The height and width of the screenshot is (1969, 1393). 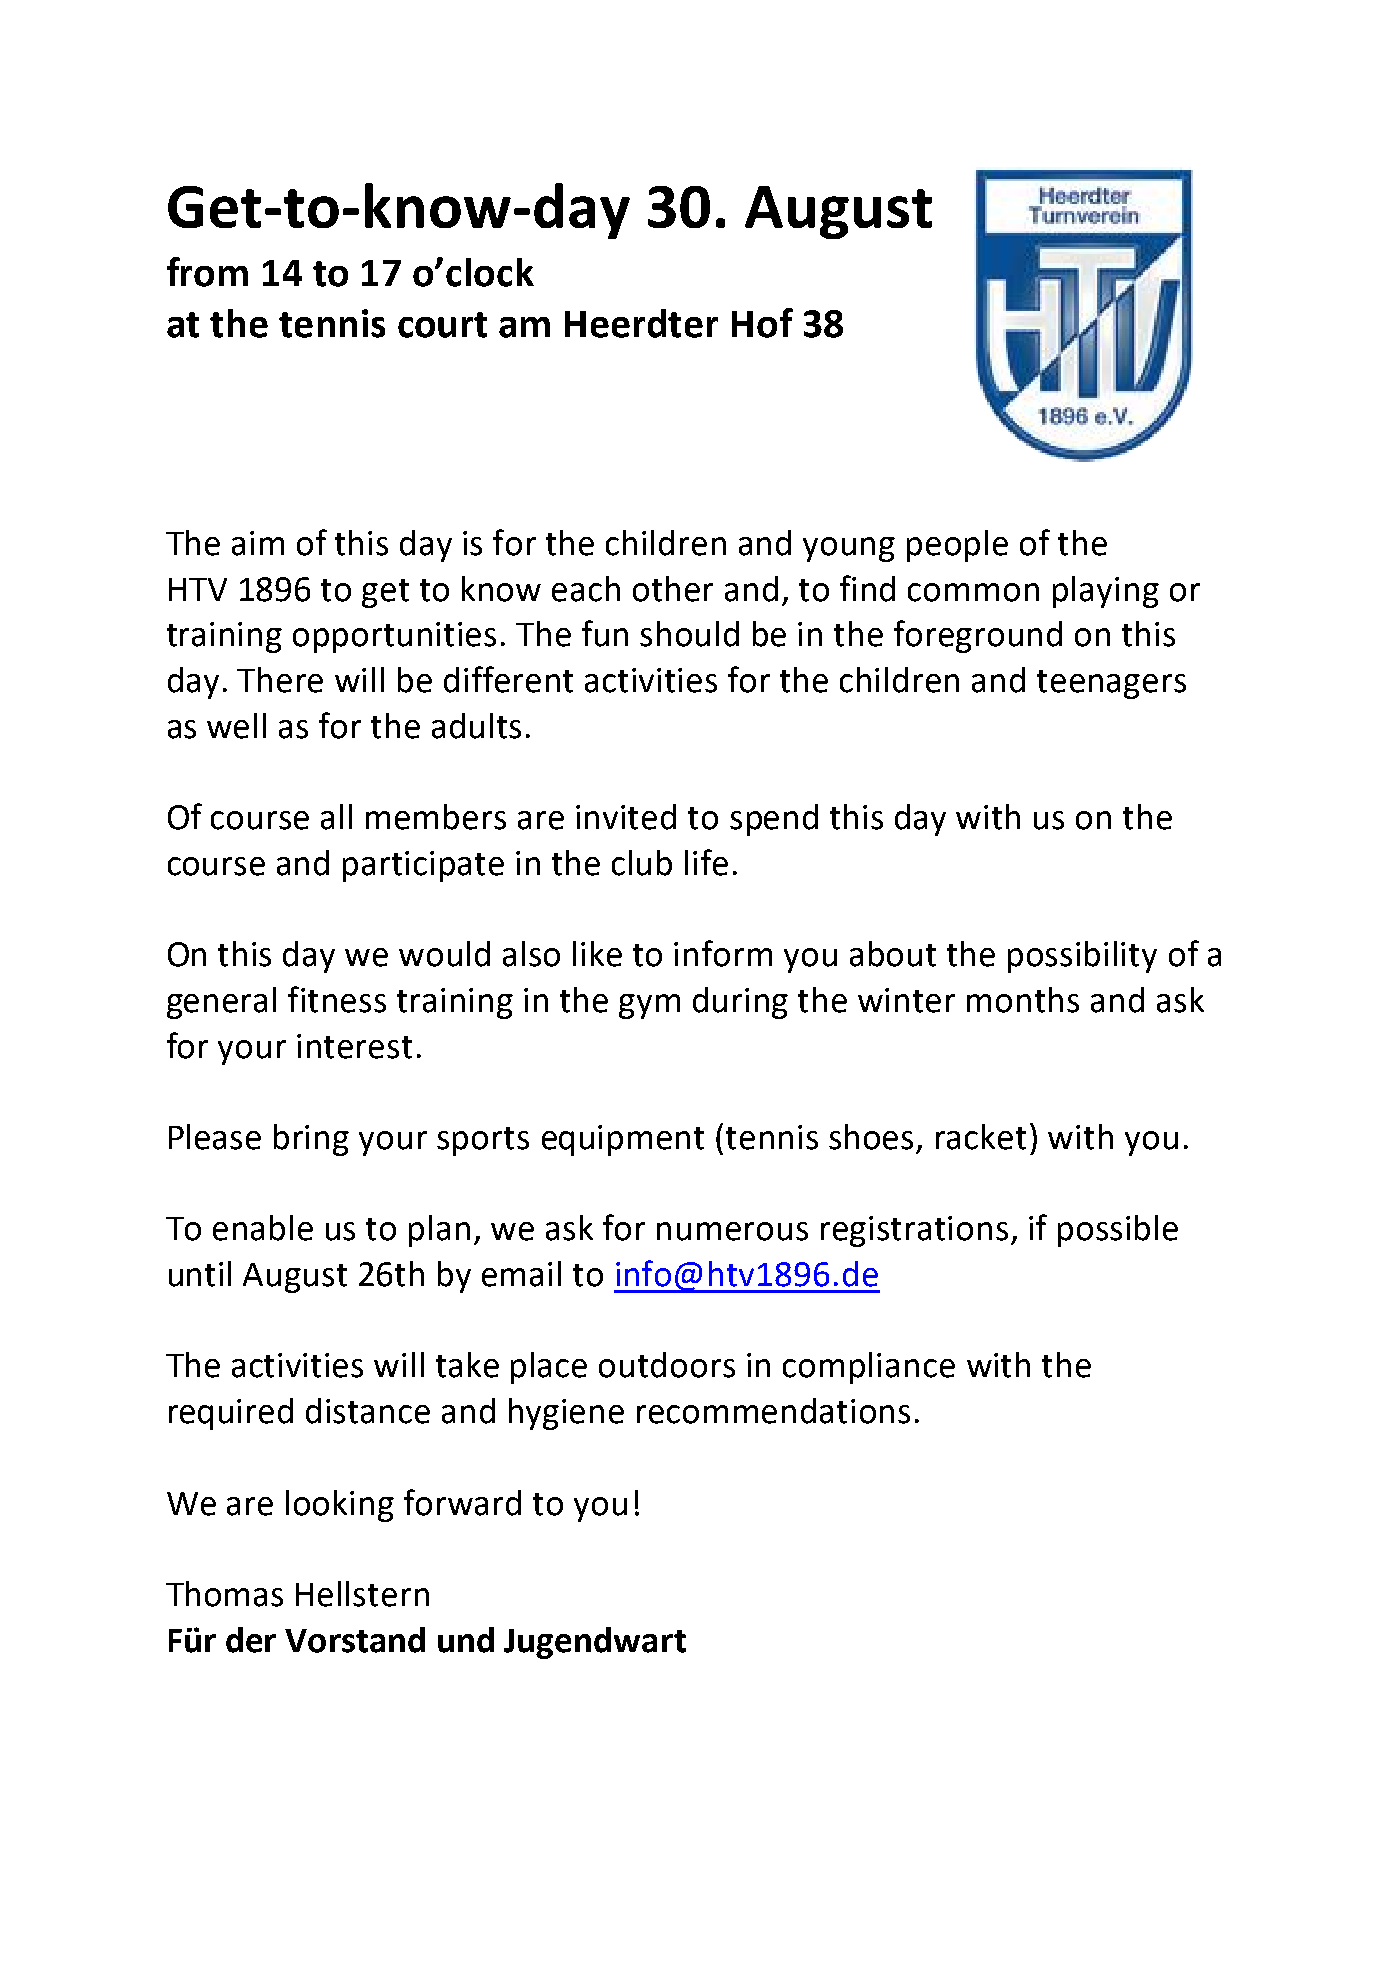 What do you see at coordinates (251, 1640) in the screenshot?
I see `der` at bounding box center [251, 1640].
